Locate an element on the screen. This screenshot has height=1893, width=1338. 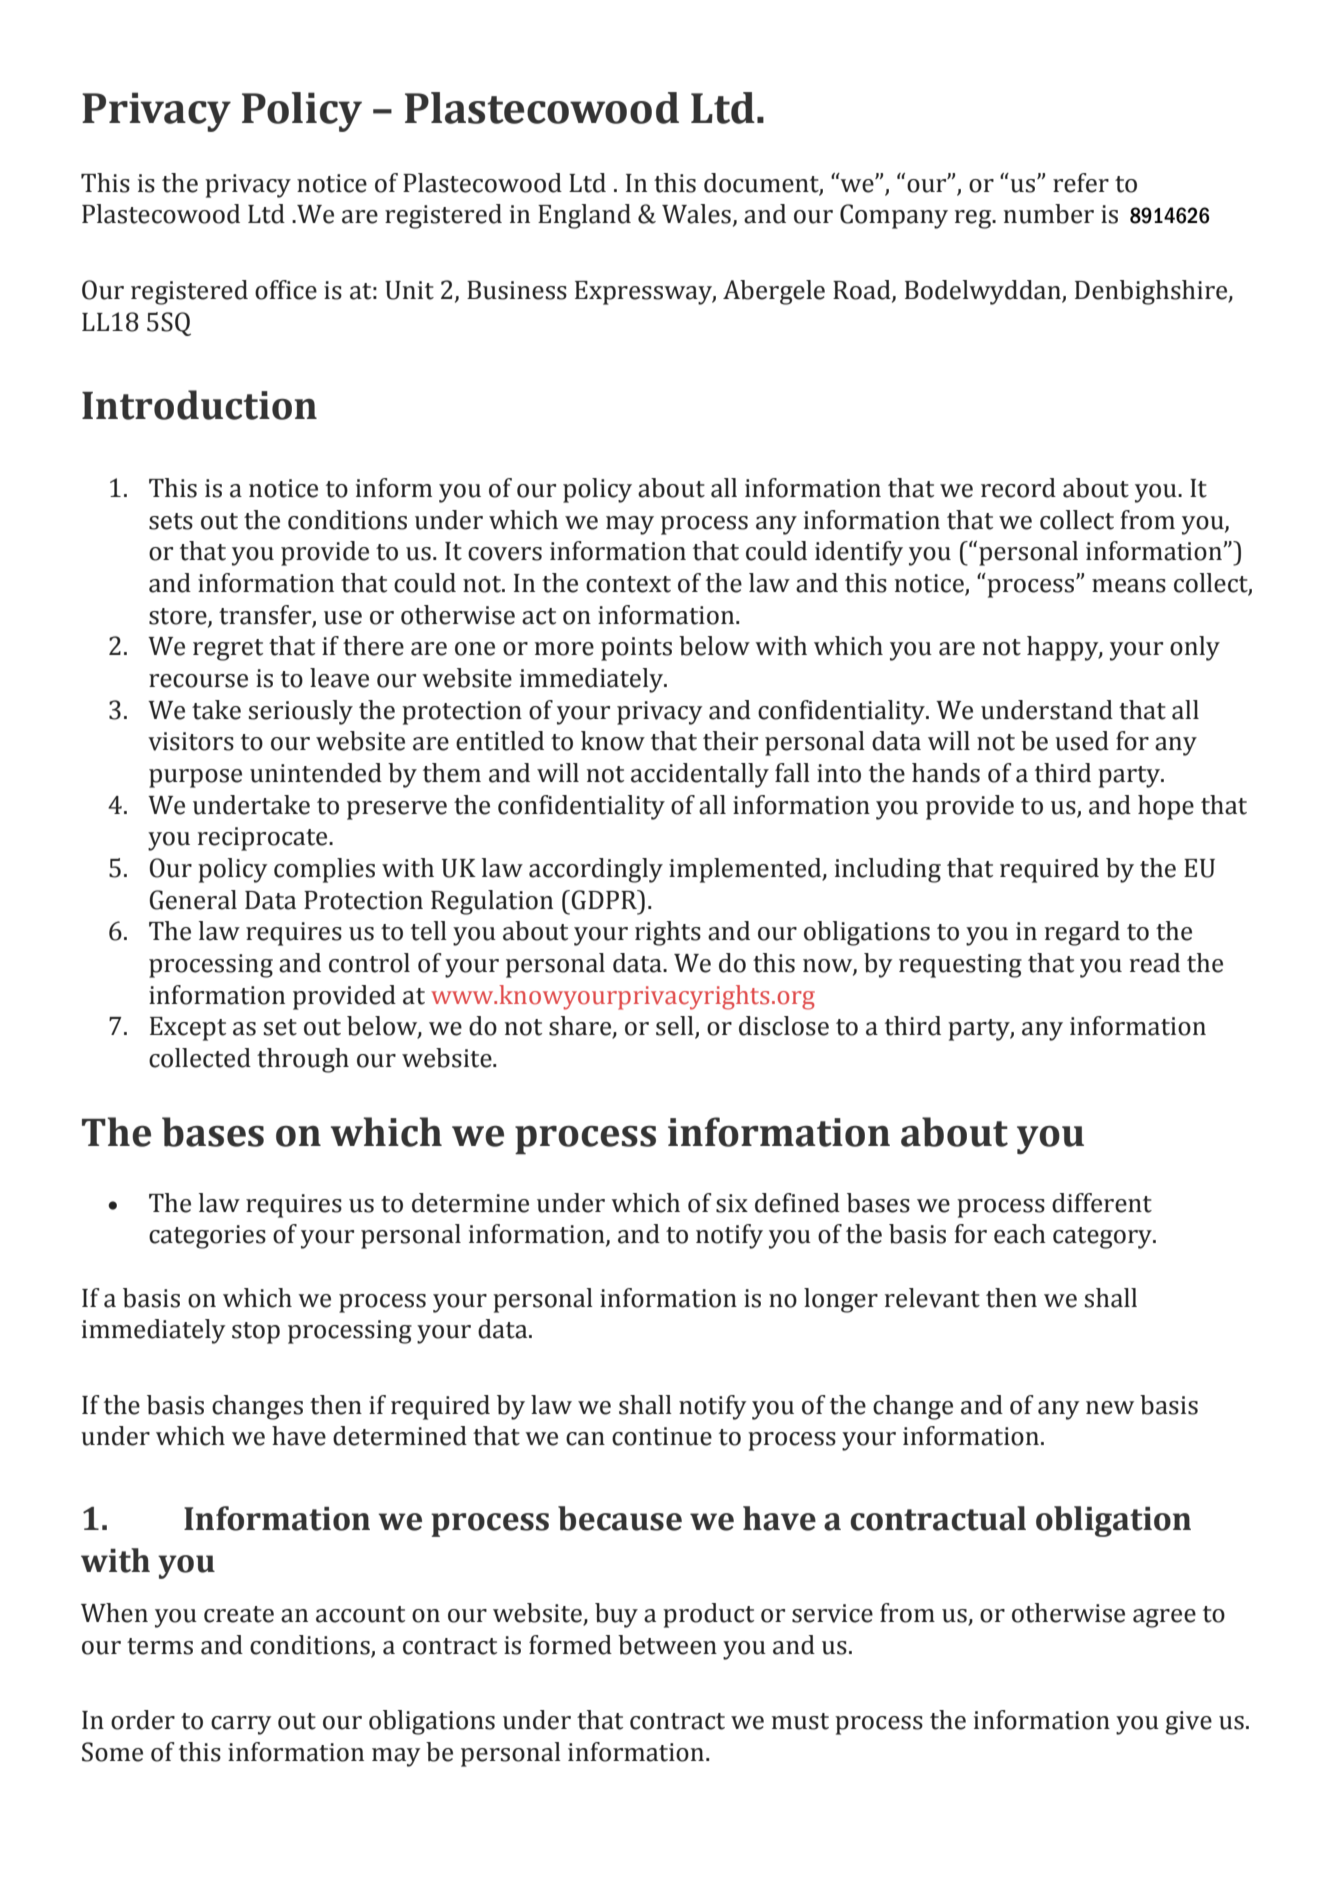
office is located at coordinates (286, 290).
